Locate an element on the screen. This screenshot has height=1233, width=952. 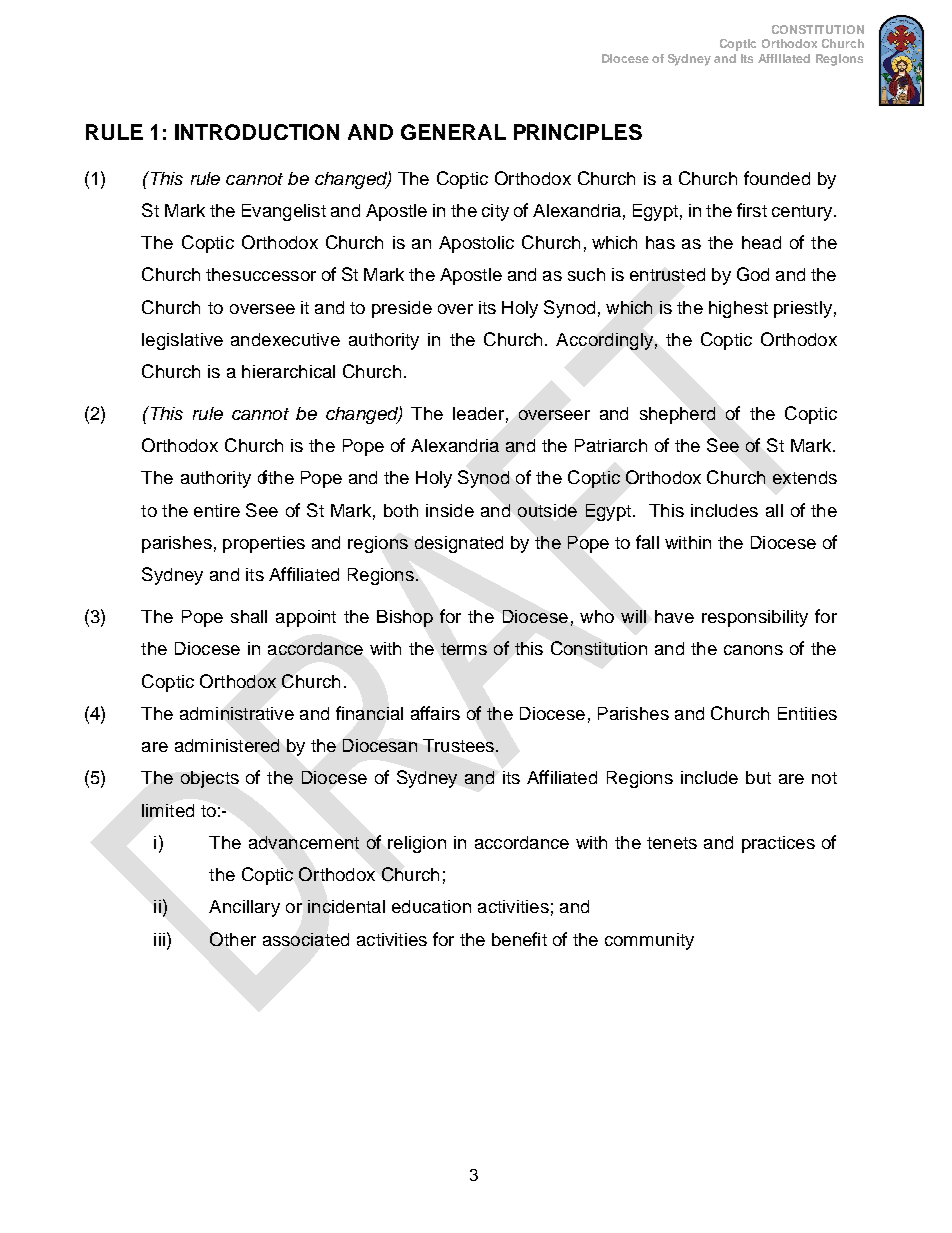
properties is located at coordinates (264, 544).
